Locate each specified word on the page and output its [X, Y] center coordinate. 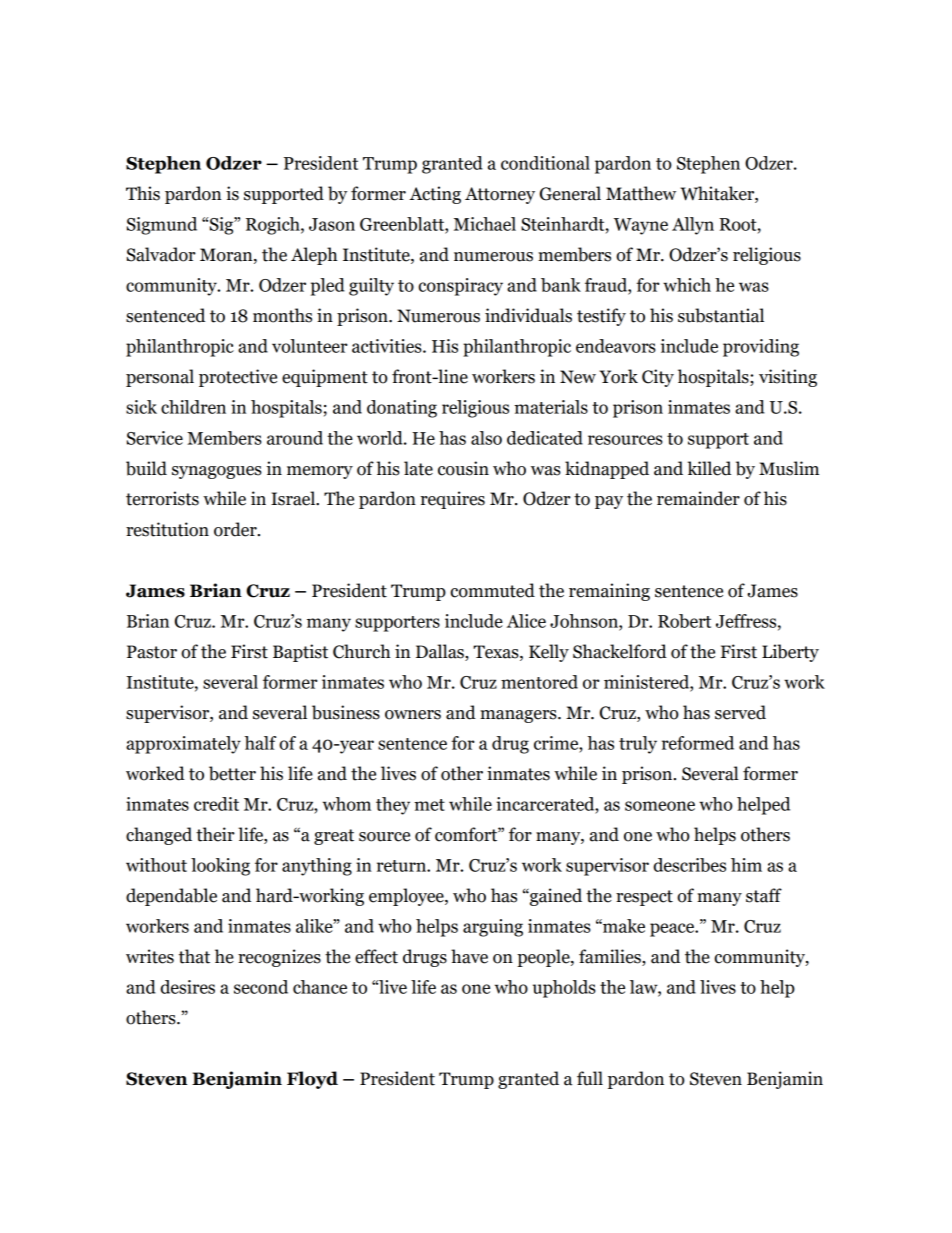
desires [187, 987]
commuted [492, 590]
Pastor [152, 652]
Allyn [693, 226]
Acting [435, 195]
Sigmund [162, 226]
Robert [684, 621]
